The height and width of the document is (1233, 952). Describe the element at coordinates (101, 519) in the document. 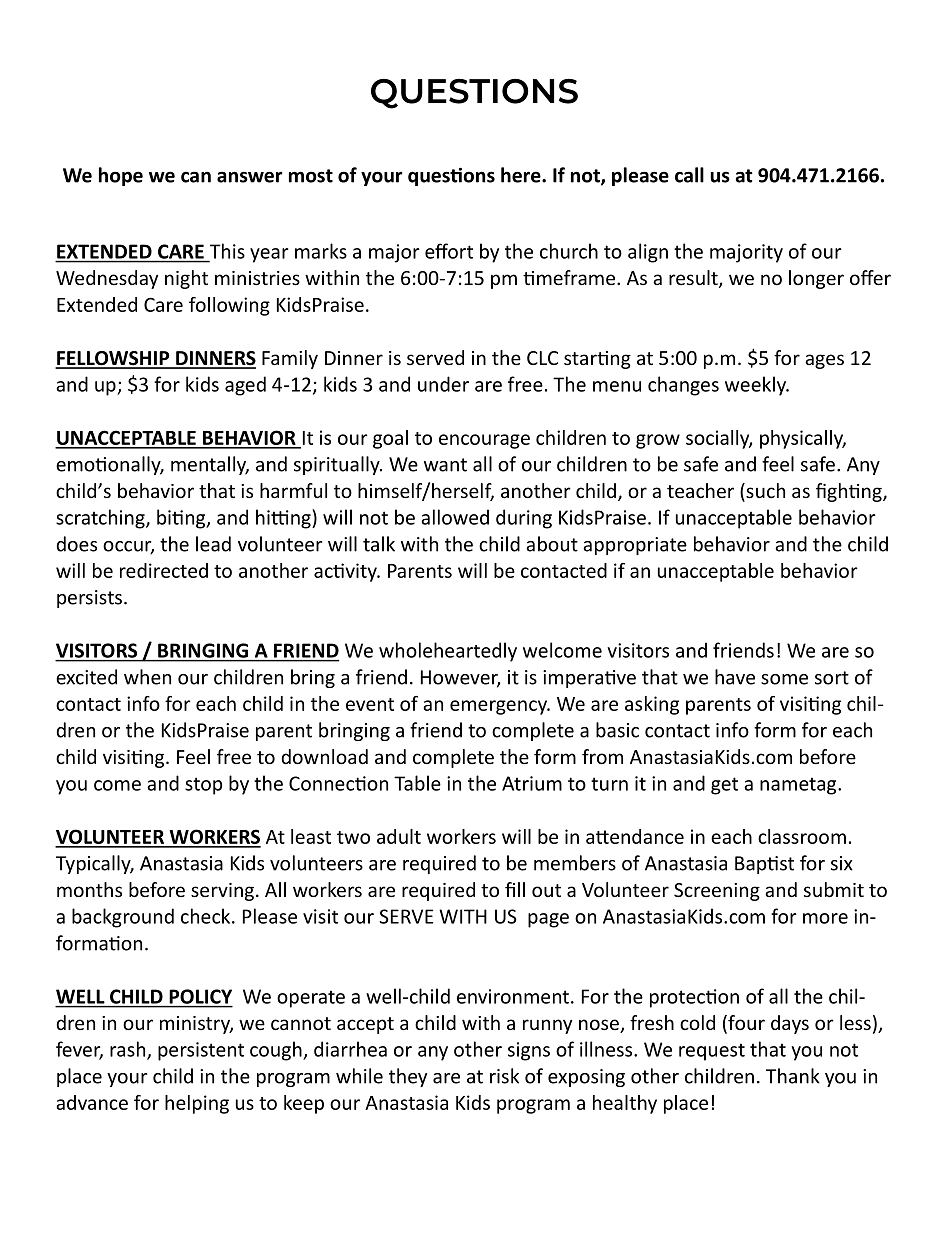

I see `scratching` at that location.
